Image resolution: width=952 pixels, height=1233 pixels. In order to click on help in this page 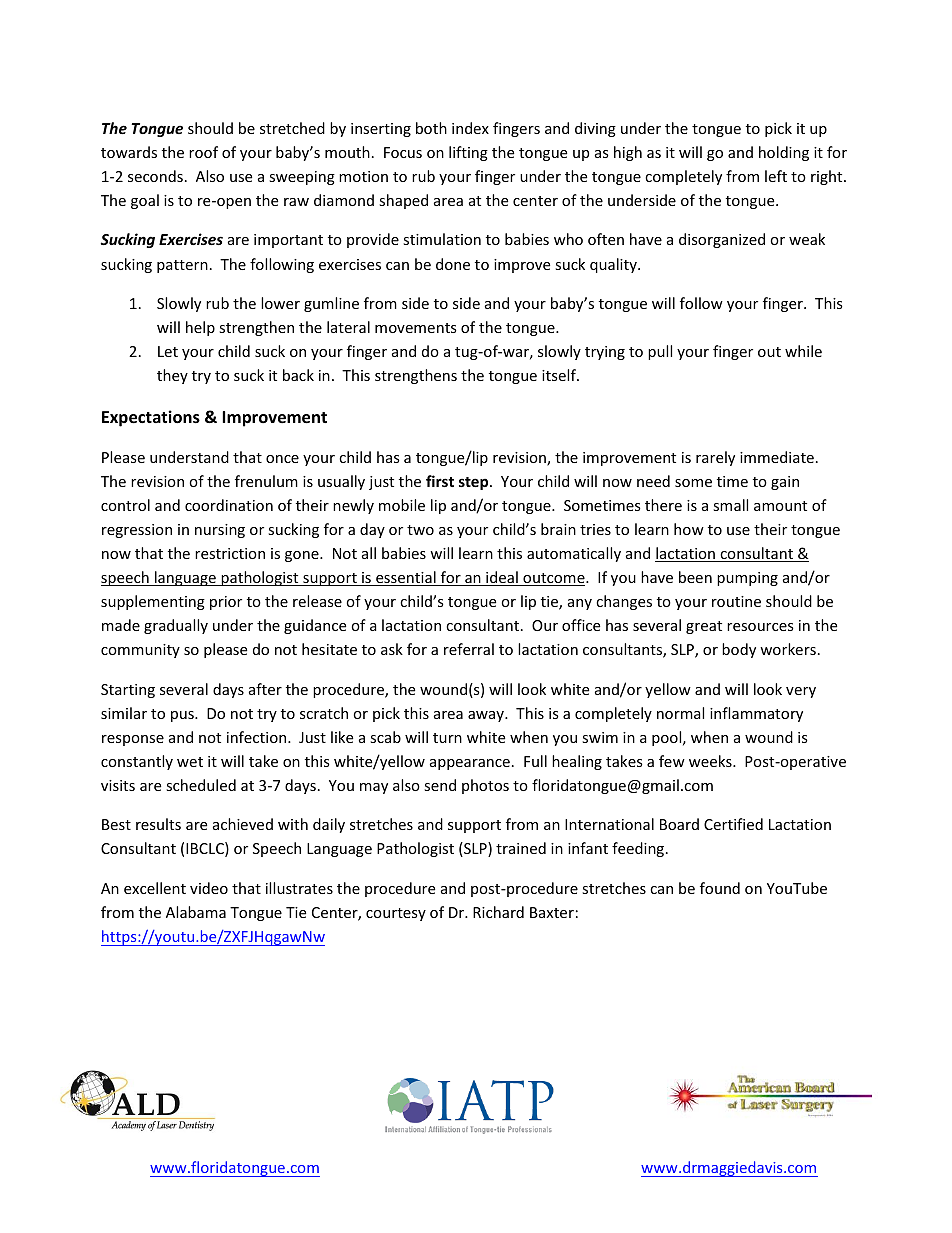, I will do `click(200, 328)`.
